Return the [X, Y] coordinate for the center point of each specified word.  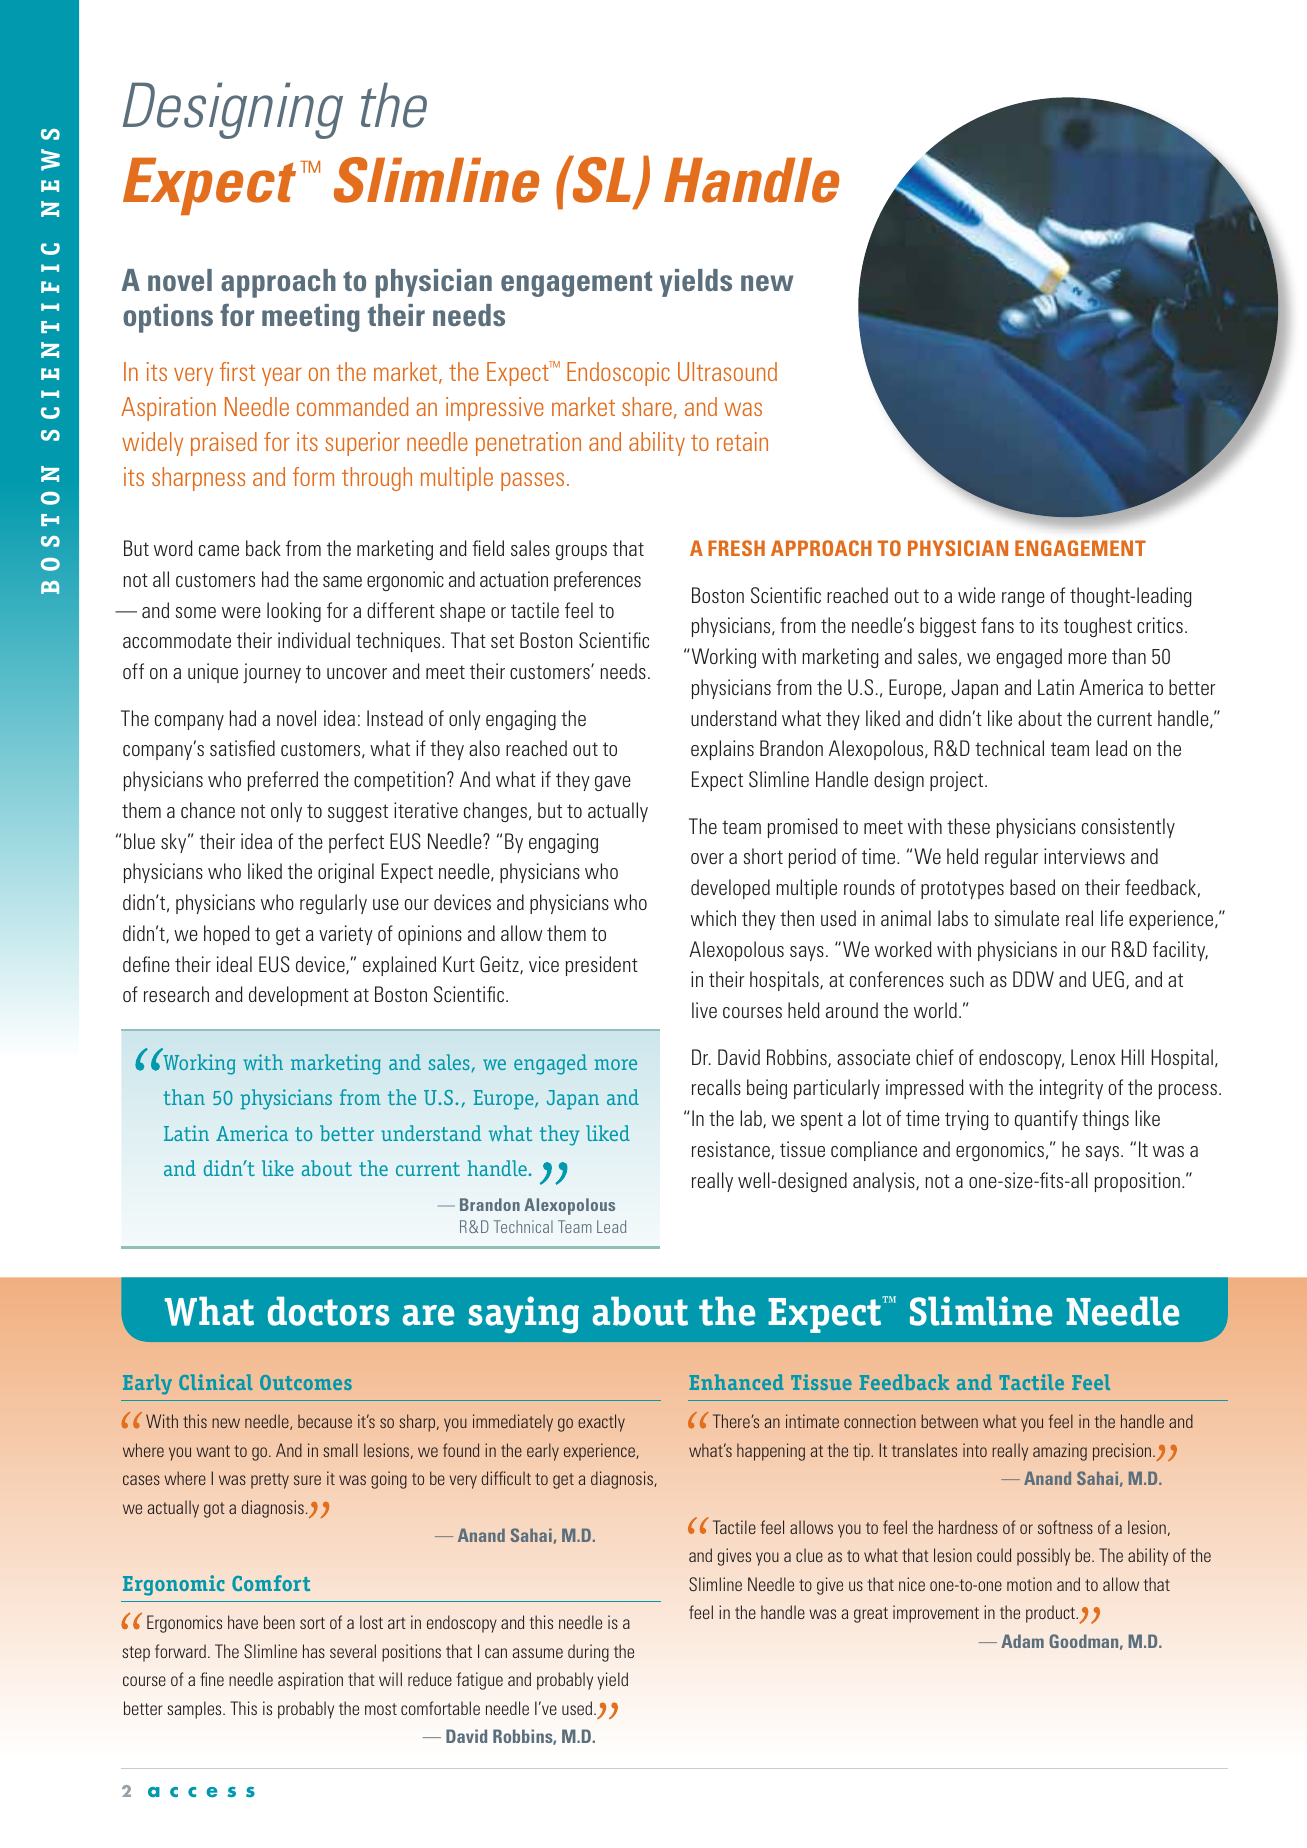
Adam [1022, 1641]
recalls [716, 1087]
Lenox [1093, 1057]
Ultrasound [727, 371]
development [299, 996]
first [237, 371]
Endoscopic [618, 374]
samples [195, 1710]
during [588, 1653]
